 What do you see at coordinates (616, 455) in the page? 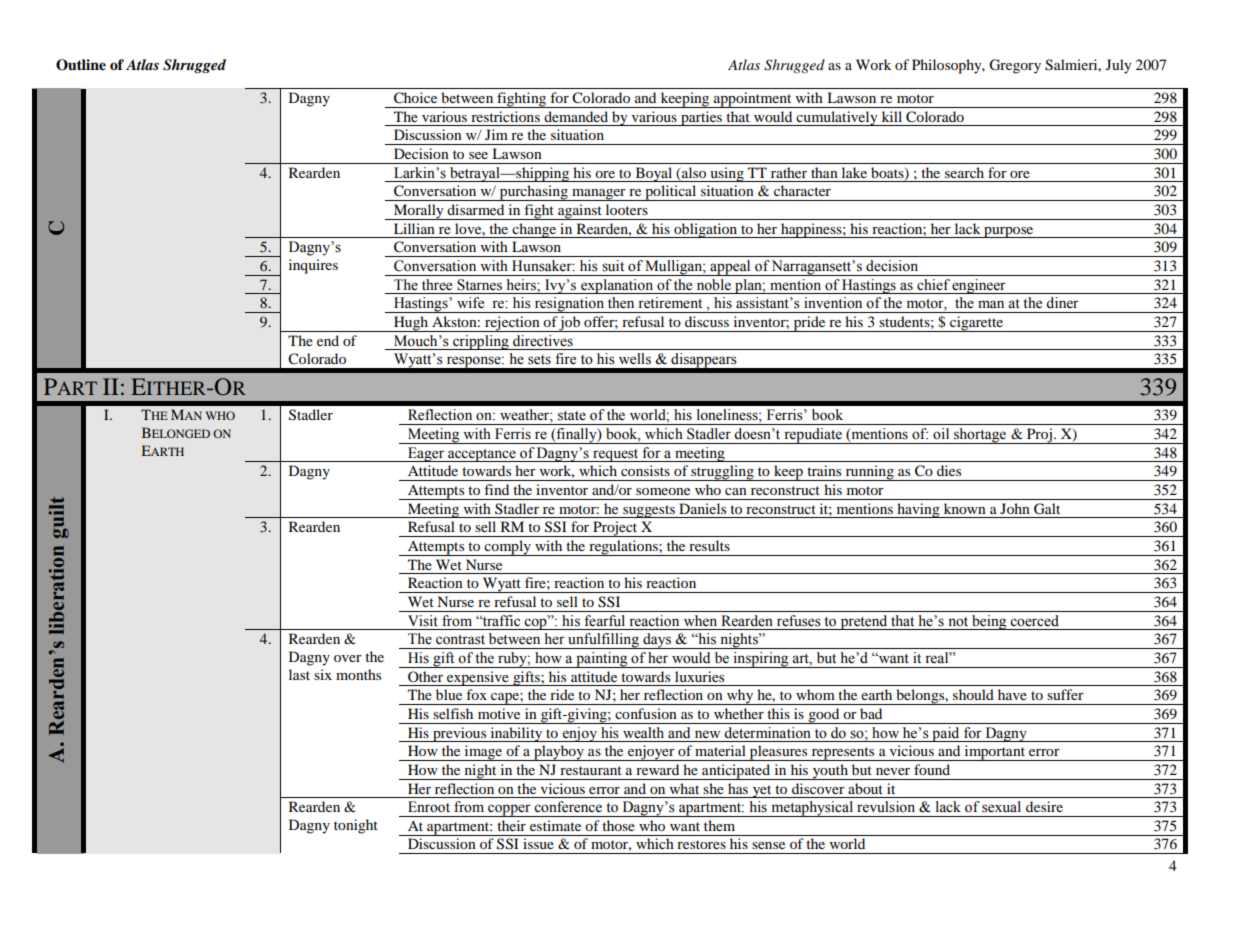
I see `request` at bounding box center [616, 455].
